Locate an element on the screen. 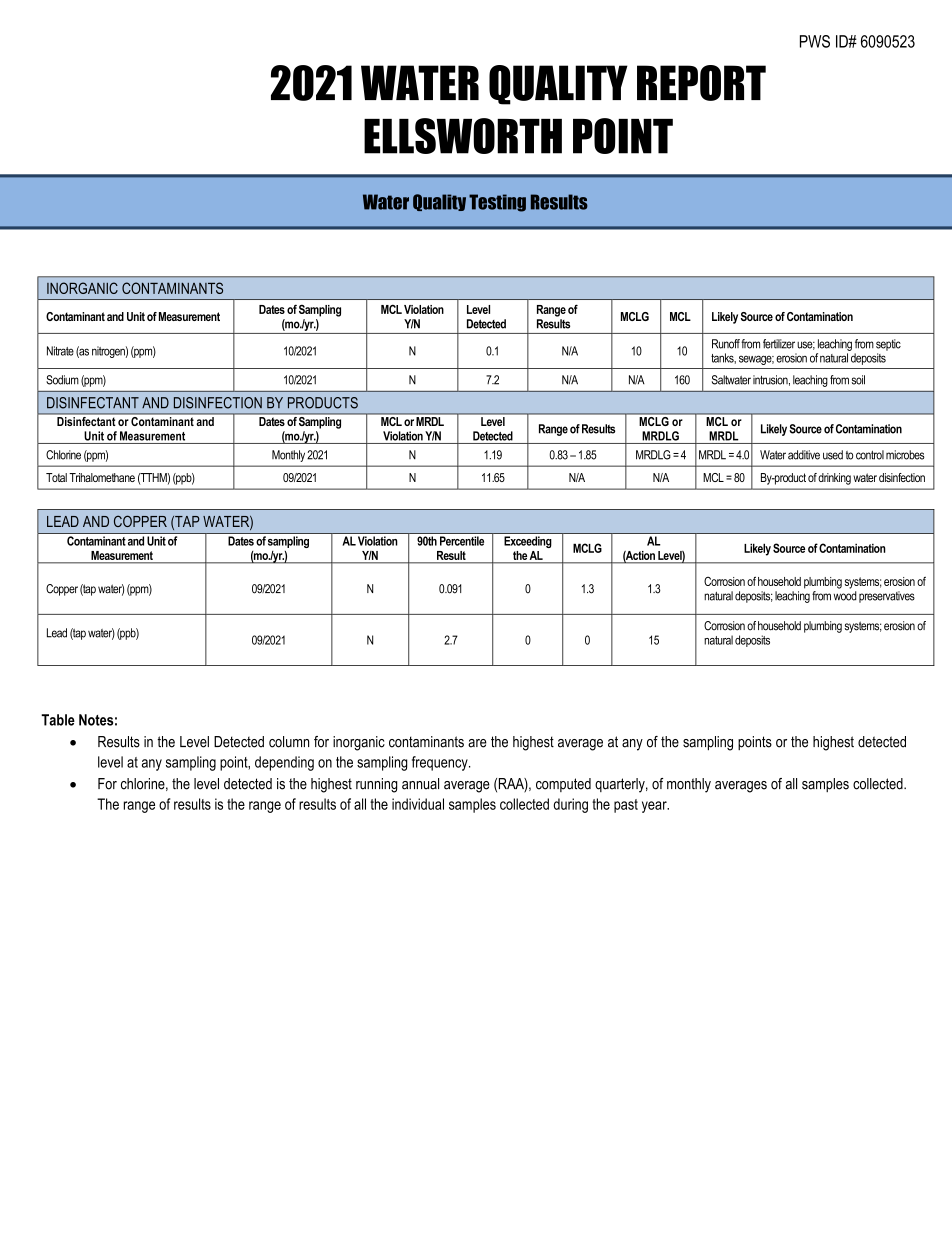 The image size is (952, 1233). ELLSWORTH is located at coordinates (463, 136).
